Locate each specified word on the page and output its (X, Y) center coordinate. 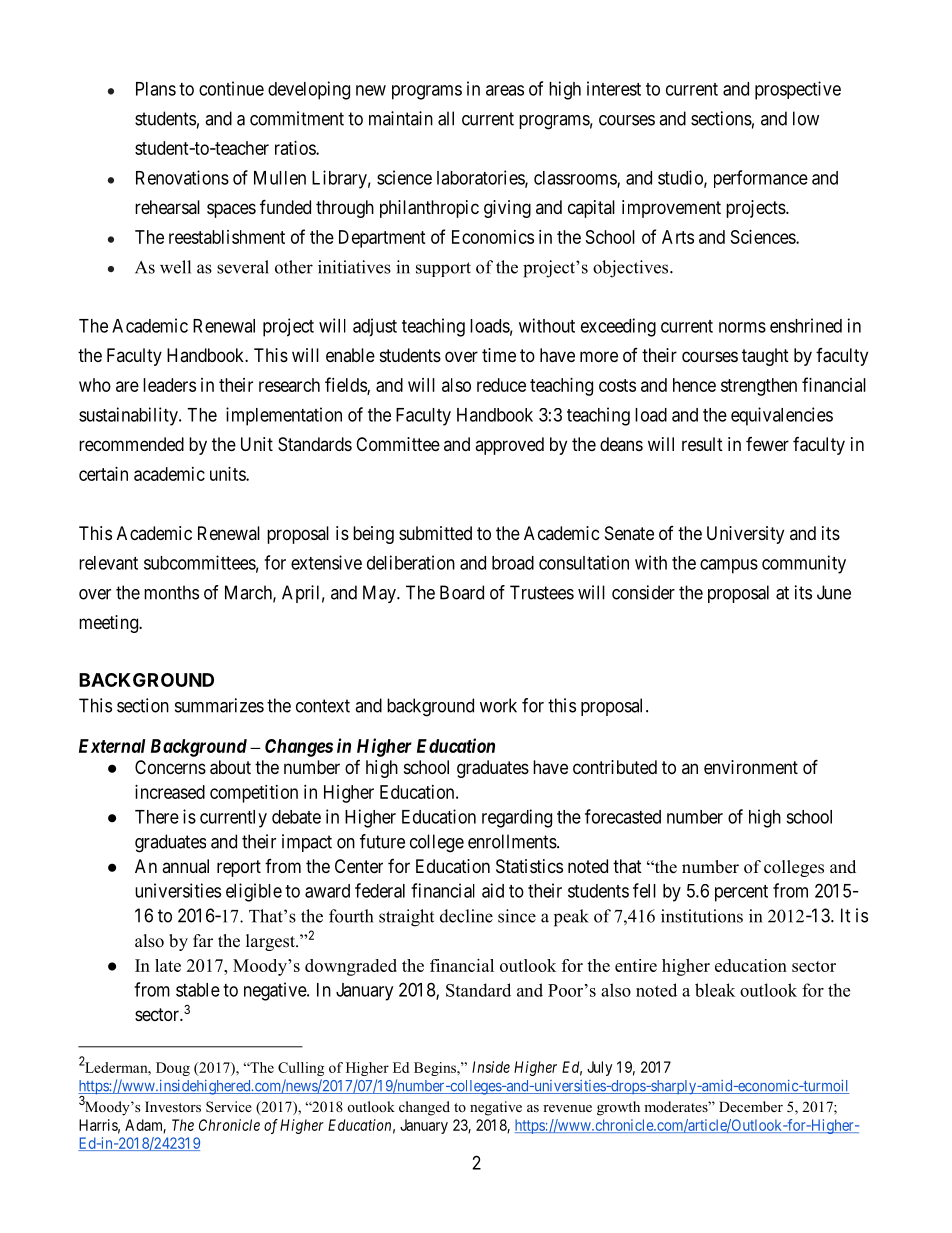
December (751, 1106)
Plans (156, 89)
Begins (436, 1069)
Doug (173, 1069)
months (171, 592)
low (806, 118)
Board (462, 592)
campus (729, 566)
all (446, 118)
